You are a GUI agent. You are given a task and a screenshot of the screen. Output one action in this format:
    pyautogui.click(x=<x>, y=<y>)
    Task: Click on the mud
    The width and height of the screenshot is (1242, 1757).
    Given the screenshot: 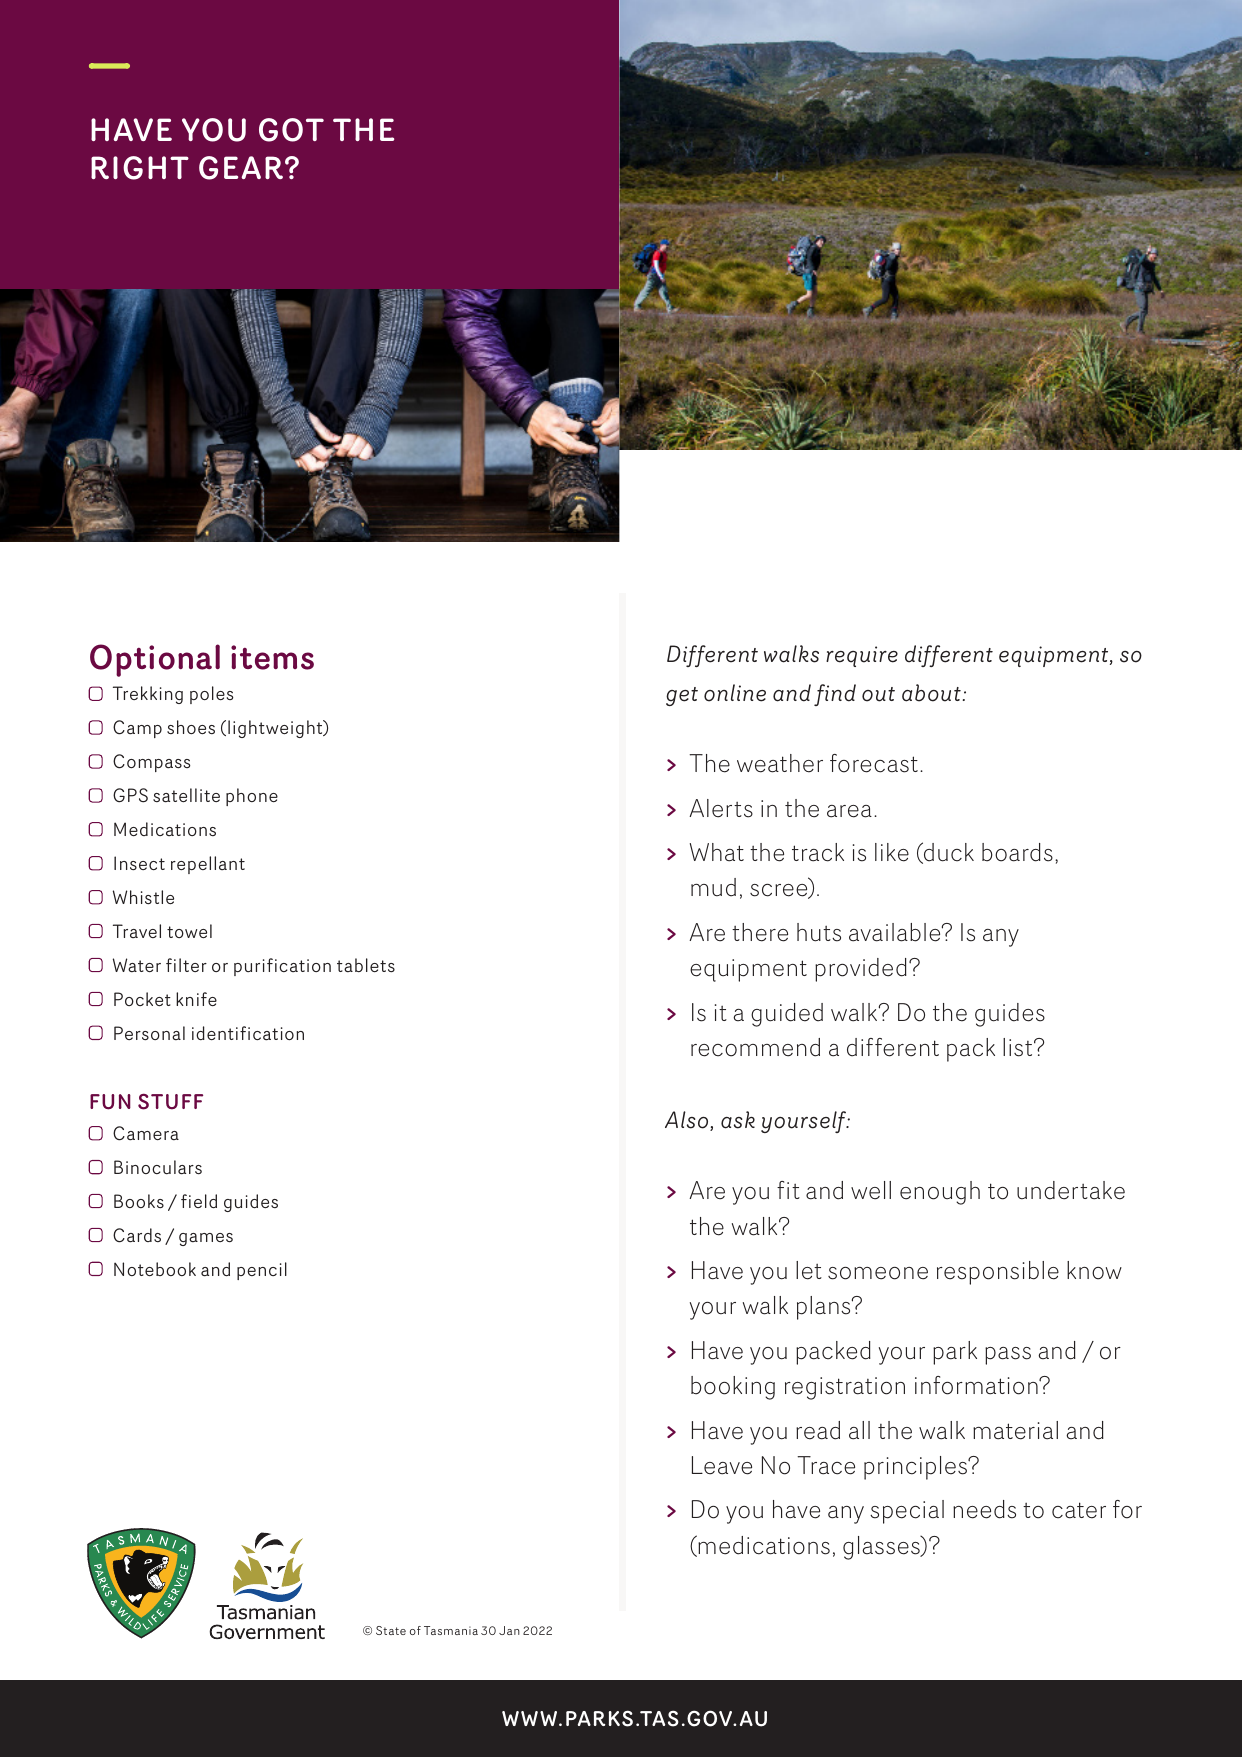 What is the action you would take?
    pyautogui.click(x=713, y=887)
